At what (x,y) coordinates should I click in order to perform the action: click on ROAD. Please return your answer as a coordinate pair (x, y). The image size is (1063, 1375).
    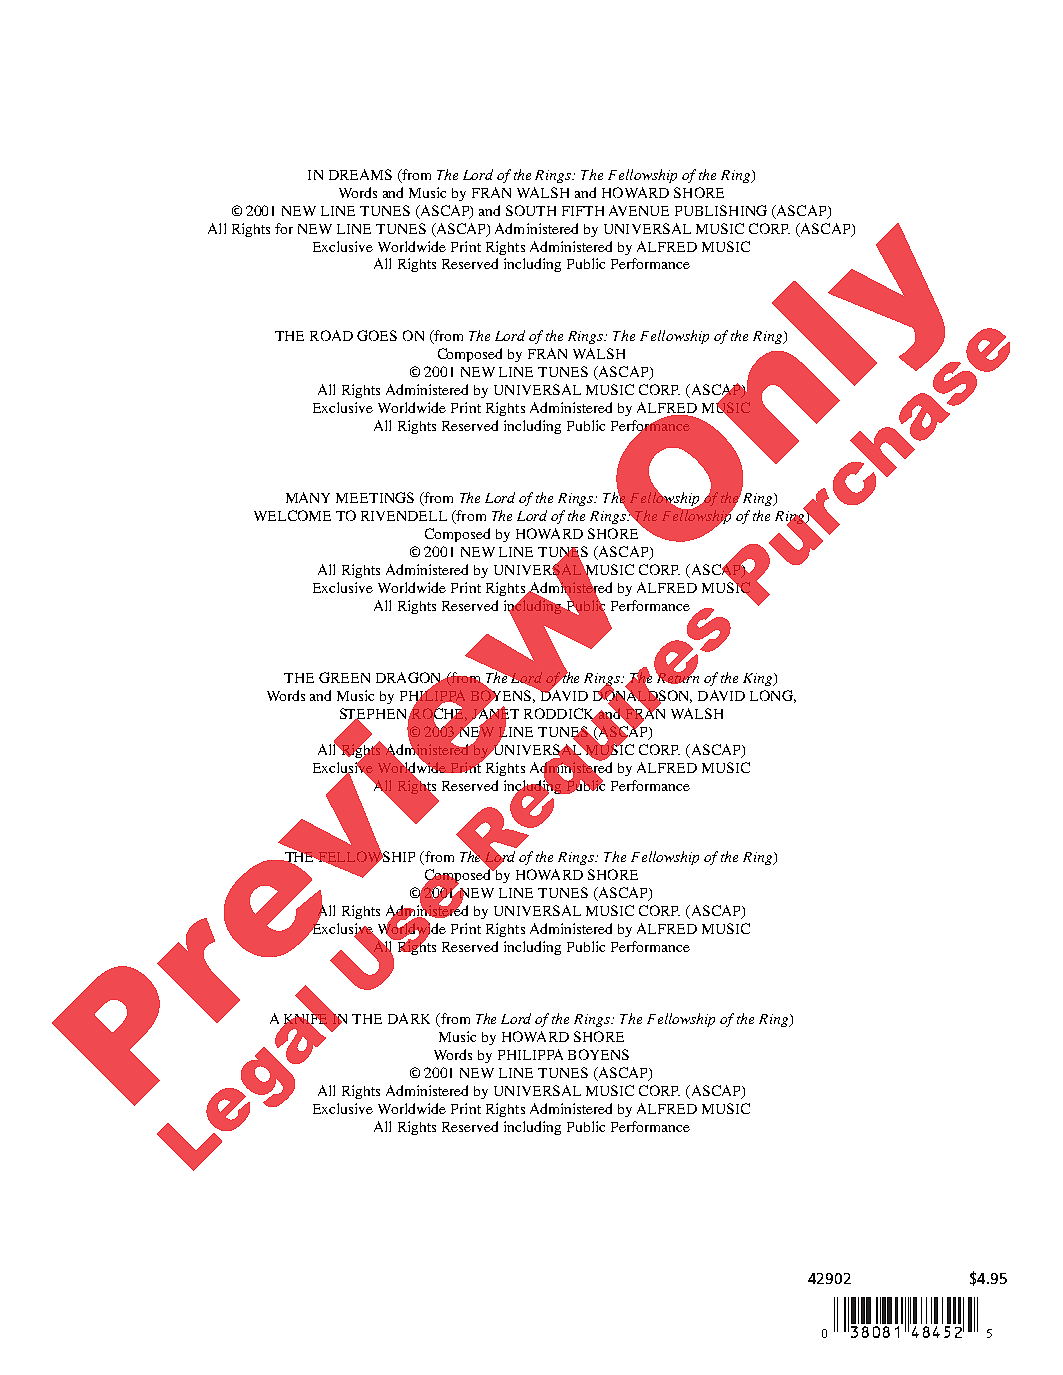
    Looking at the image, I should click on (331, 335).
